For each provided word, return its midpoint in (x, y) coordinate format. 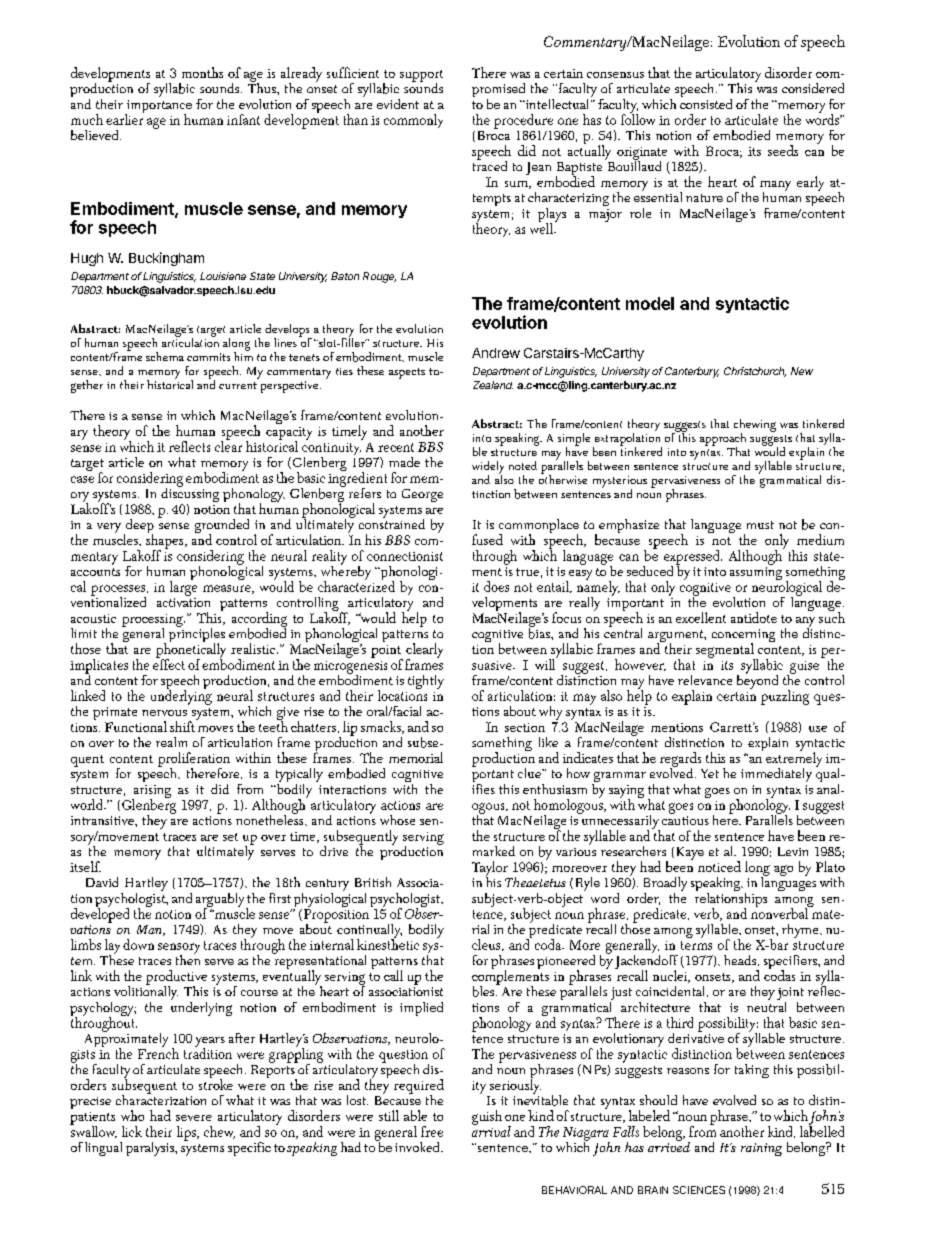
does (496, 586)
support (421, 77)
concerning (743, 637)
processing (153, 621)
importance (158, 108)
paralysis (151, 1149)
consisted (706, 102)
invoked (418, 1147)
